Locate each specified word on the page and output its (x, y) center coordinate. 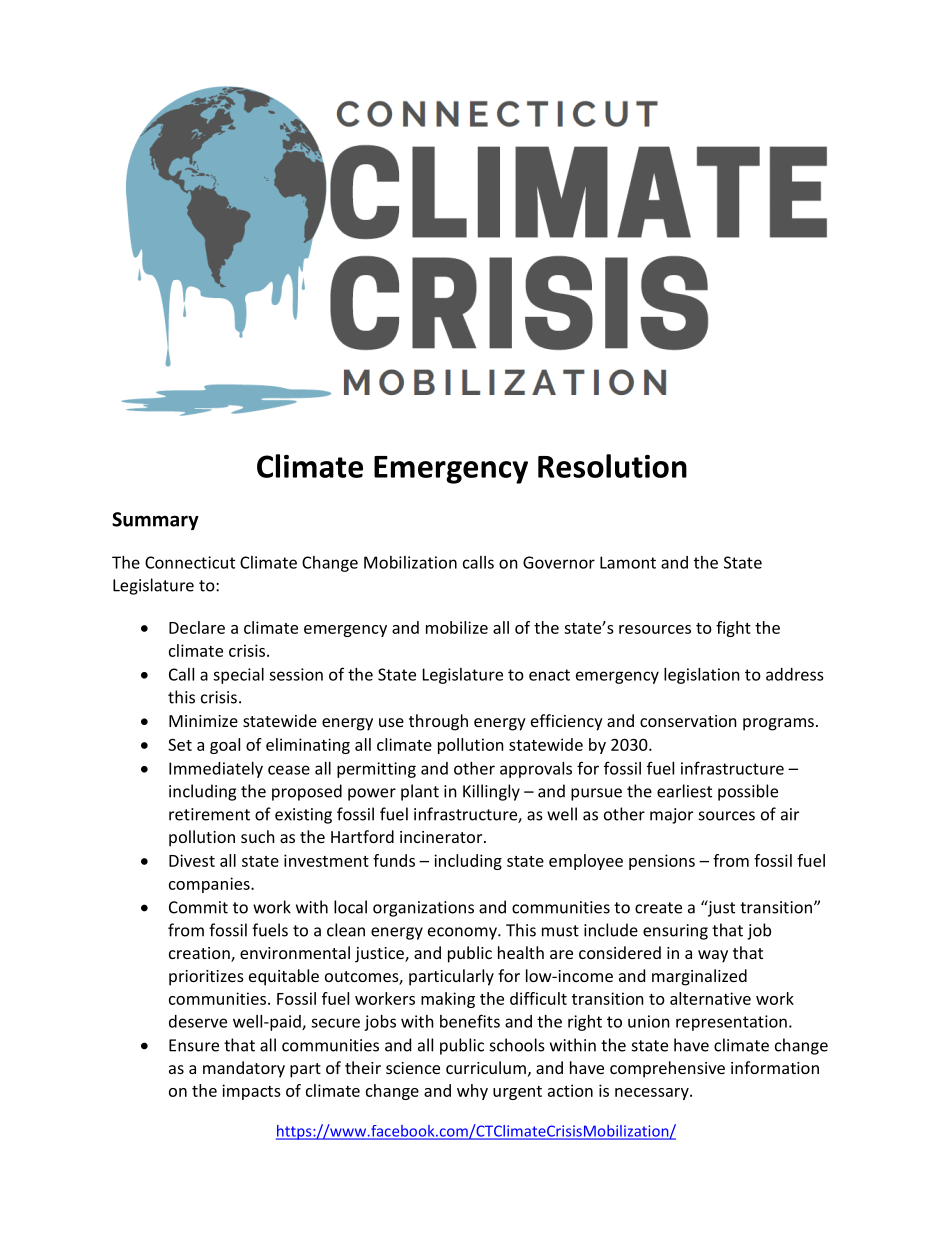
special (238, 676)
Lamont (628, 562)
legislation (702, 676)
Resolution (612, 466)
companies (210, 885)
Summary (155, 521)
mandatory (244, 1069)
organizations (423, 909)
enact (549, 675)
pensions (662, 862)
